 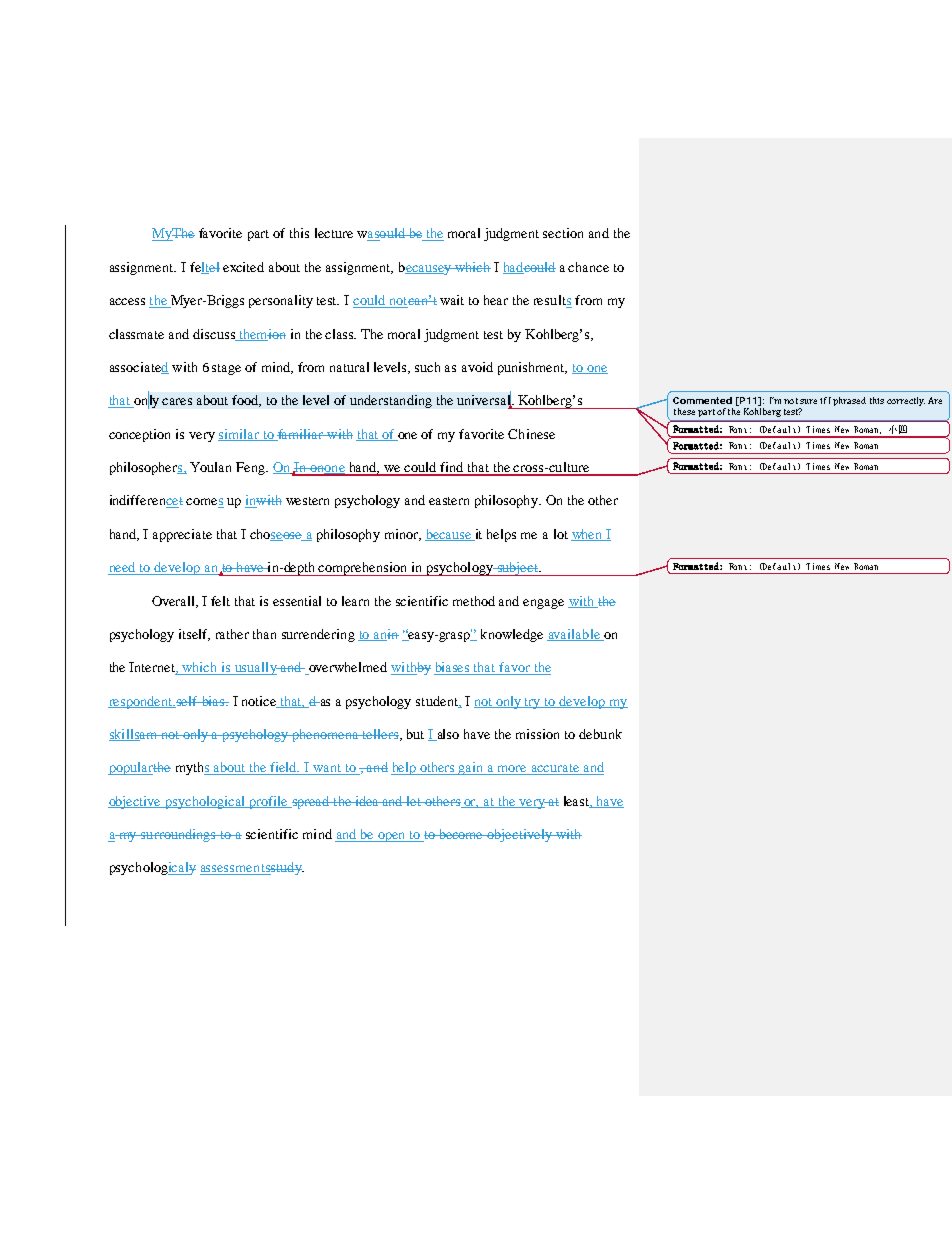 What do you see at coordinates (243, 267) in the screenshot?
I see `excited` at bounding box center [243, 267].
